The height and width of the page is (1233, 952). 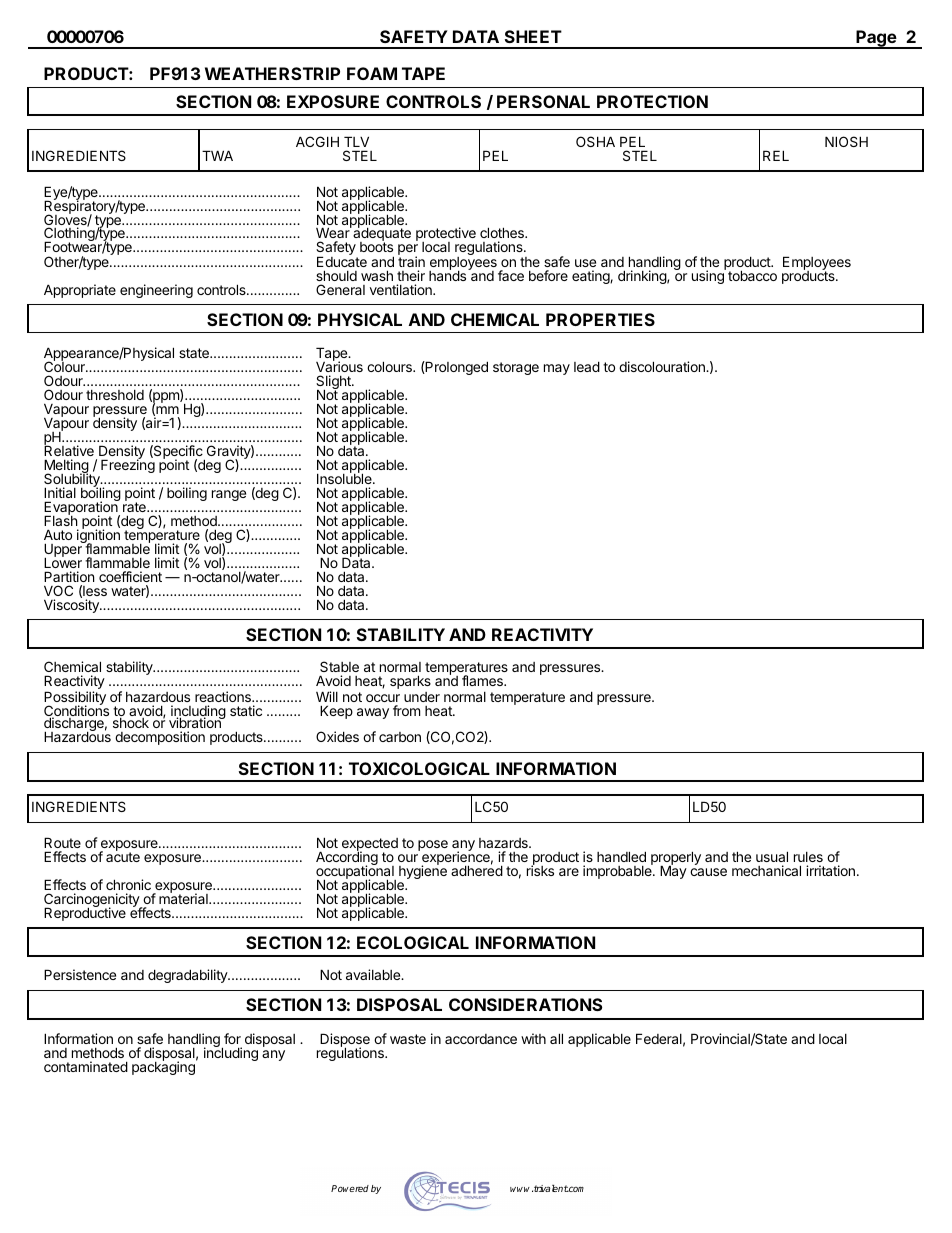 What do you see at coordinates (164, 1067) in the page?
I see `packaging` at bounding box center [164, 1067].
